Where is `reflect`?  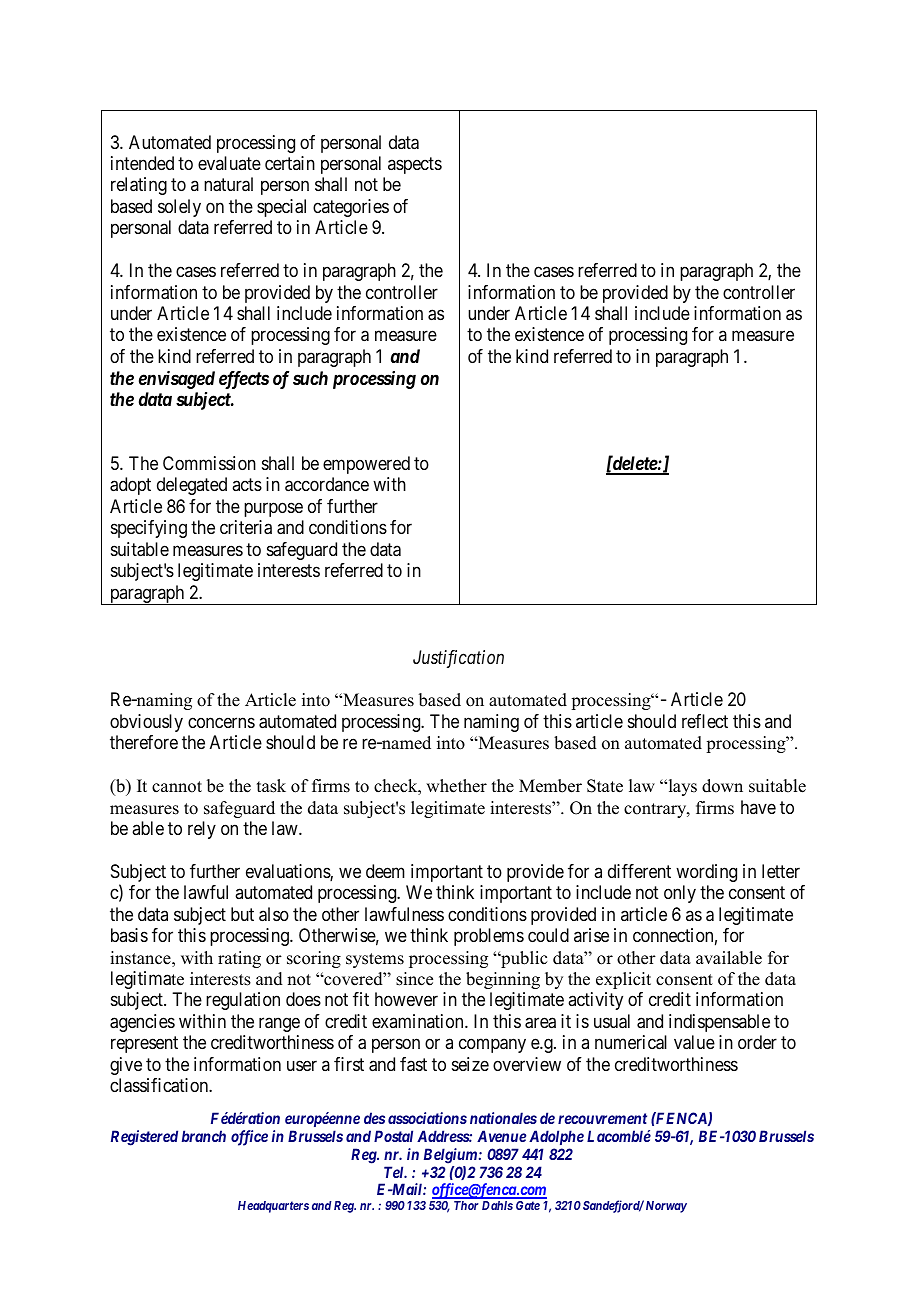
reflect is located at coordinates (705, 721).
